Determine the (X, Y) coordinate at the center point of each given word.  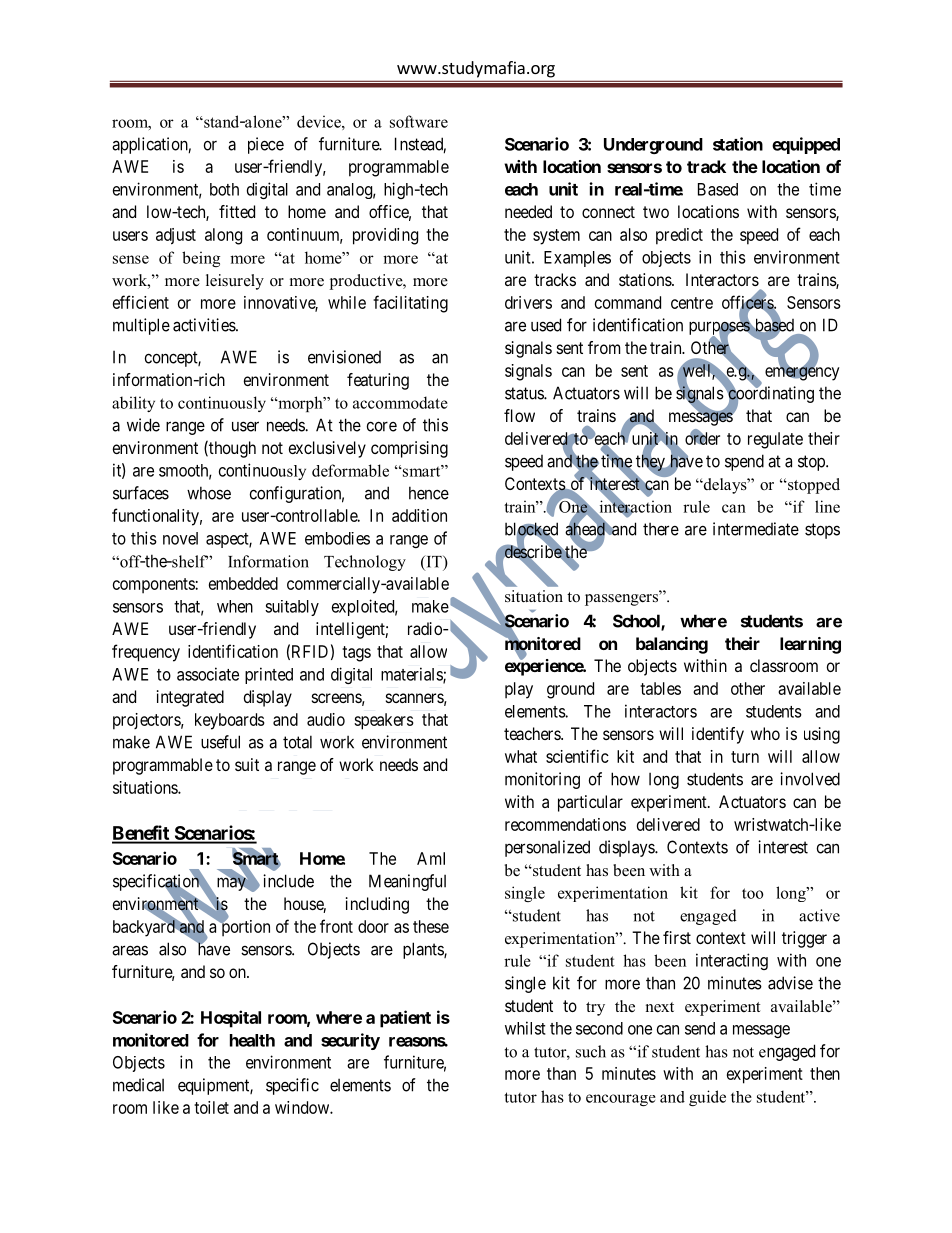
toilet (211, 1107)
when (235, 606)
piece (266, 145)
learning (810, 645)
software (419, 121)
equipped (806, 145)
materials (412, 675)
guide (707, 1098)
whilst (525, 1028)
